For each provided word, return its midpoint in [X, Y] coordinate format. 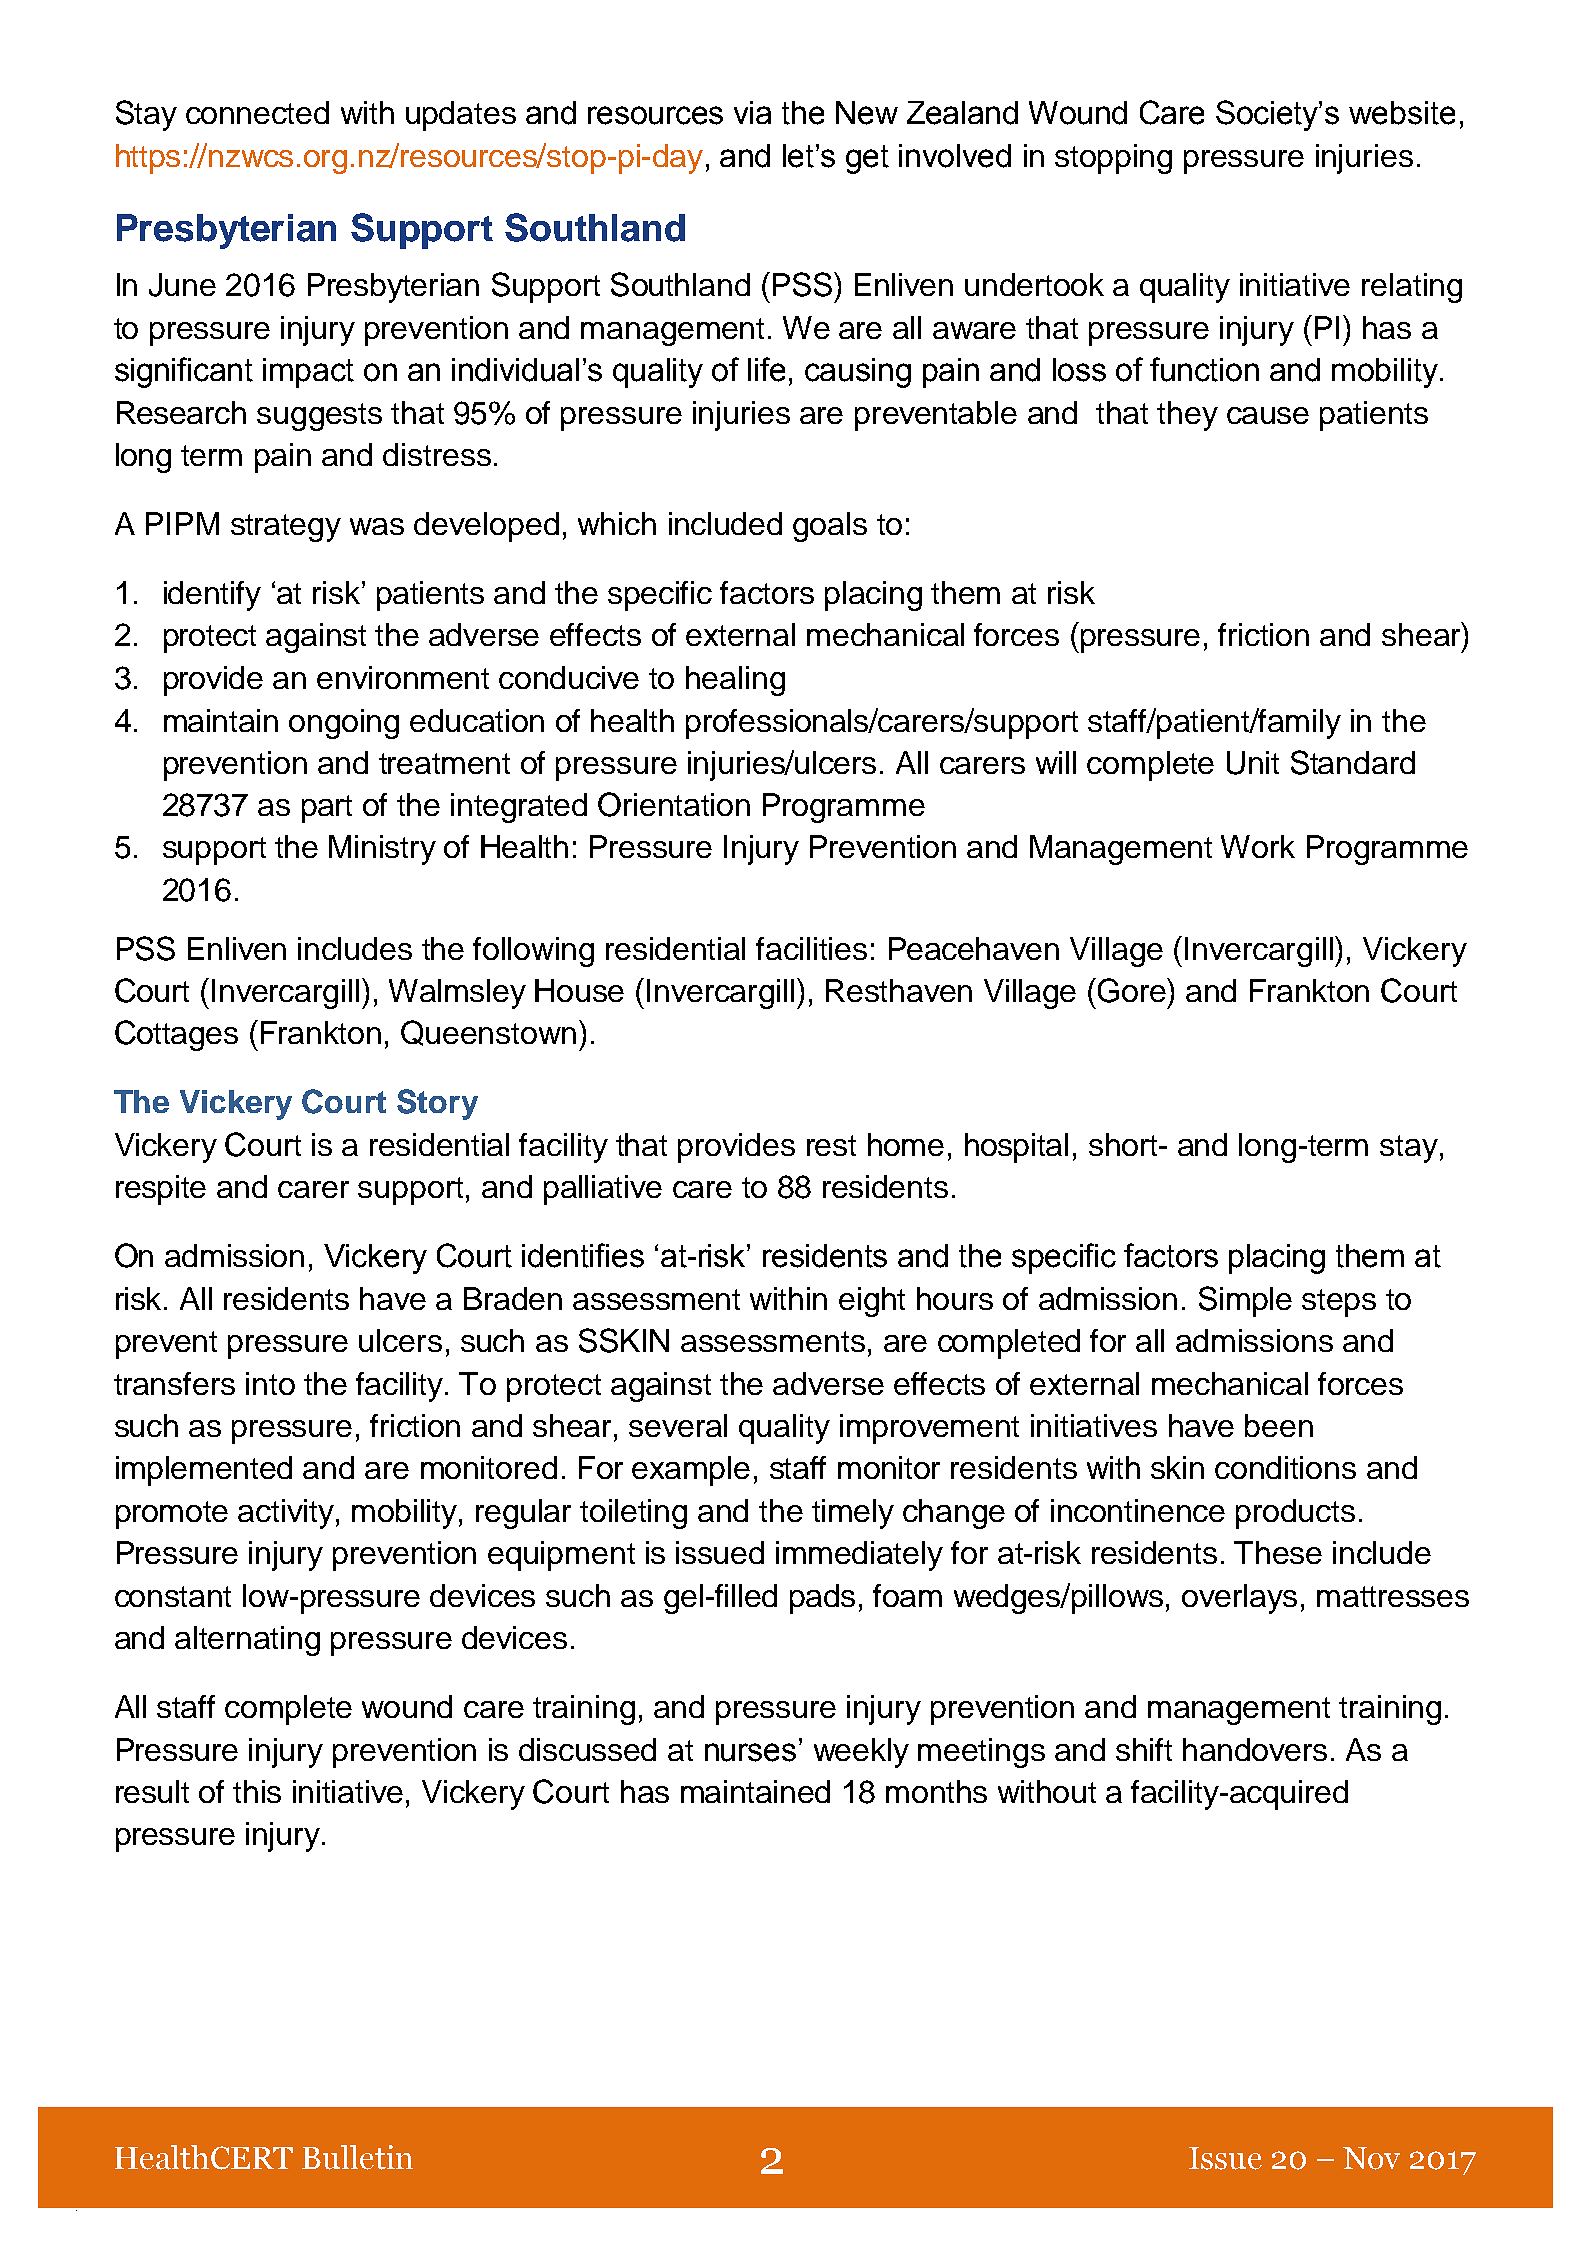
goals [830, 527]
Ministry [382, 850]
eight [872, 1302]
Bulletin [357, 2157]
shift [1144, 1749]
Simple [1245, 1301]
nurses [750, 1752]
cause [1268, 415]
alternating [247, 1641]
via [752, 112]
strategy [286, 528]
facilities [811, 948]
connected [257, 112]
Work [1258, 846]
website [1402, 113]
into [270, 1383]
